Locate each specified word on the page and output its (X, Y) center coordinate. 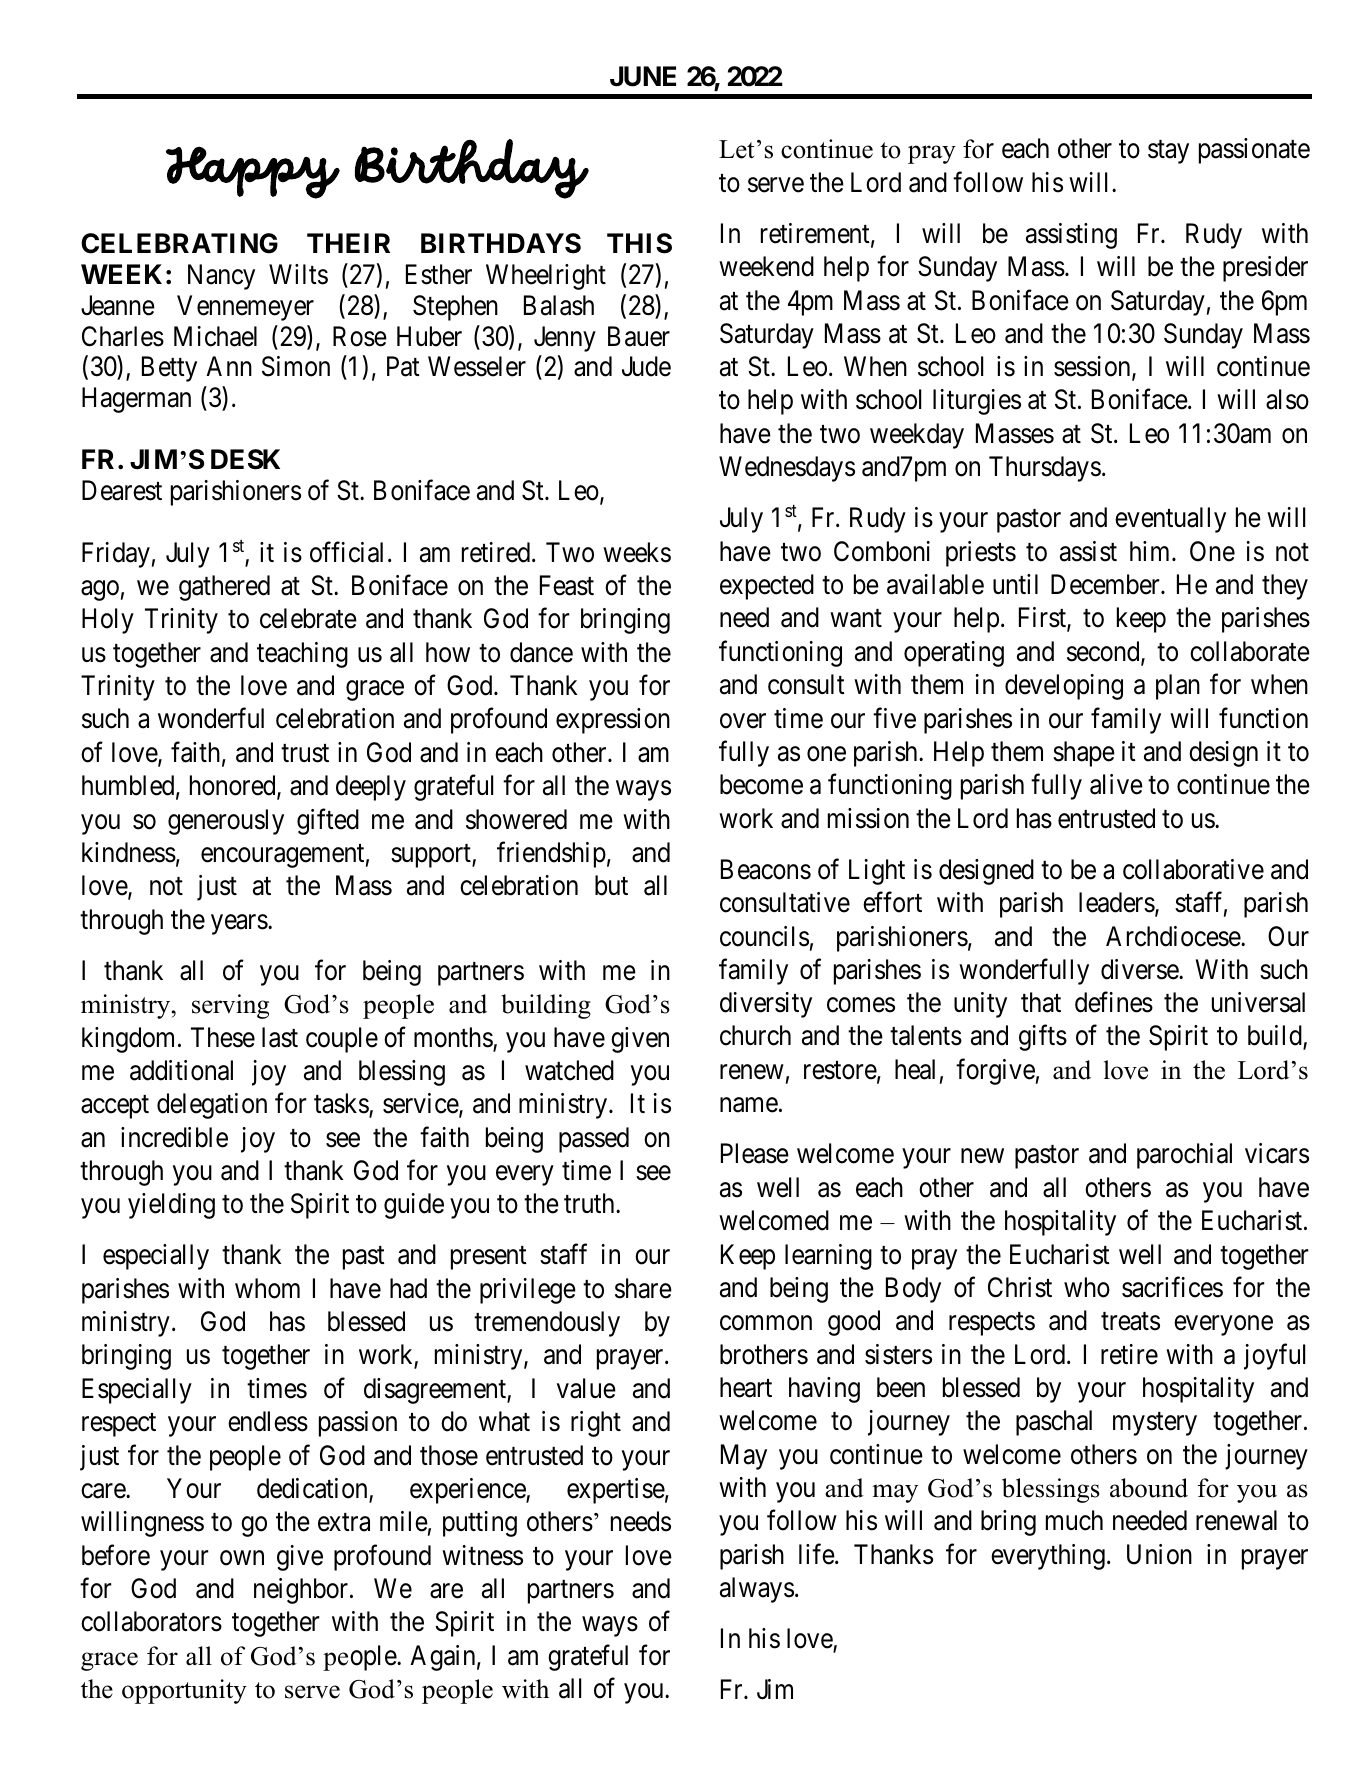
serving (230, 1006)
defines (1114, 1002)
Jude (646, 366)
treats (1130, 1322)
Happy (253, 173)
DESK (245, 459)
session (1093, 367)
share (643, 1288)
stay (1168, 152)
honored (234, 786)
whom (267, 1288)
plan (1178, 687)
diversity (766, 1005)
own (242, 1558)
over (743, 721)
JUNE (643, 76)
